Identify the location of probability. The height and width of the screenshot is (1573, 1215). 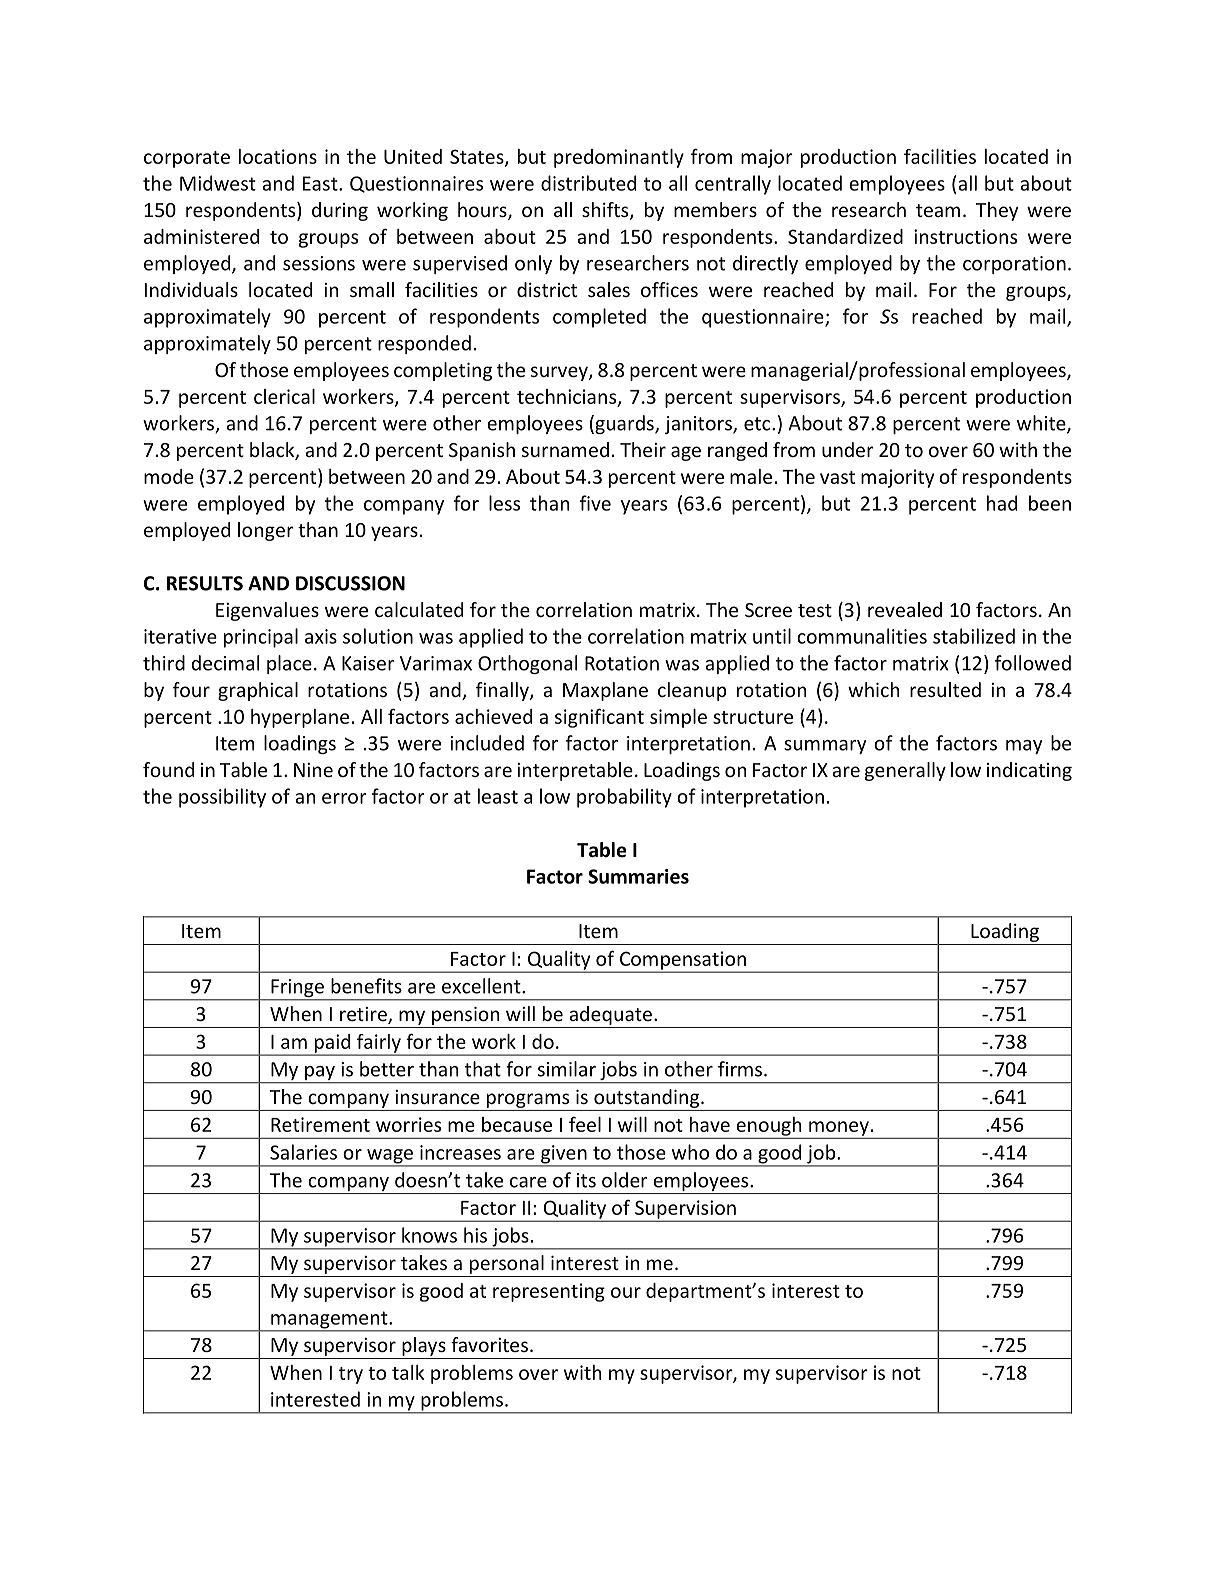
(624, 798).
